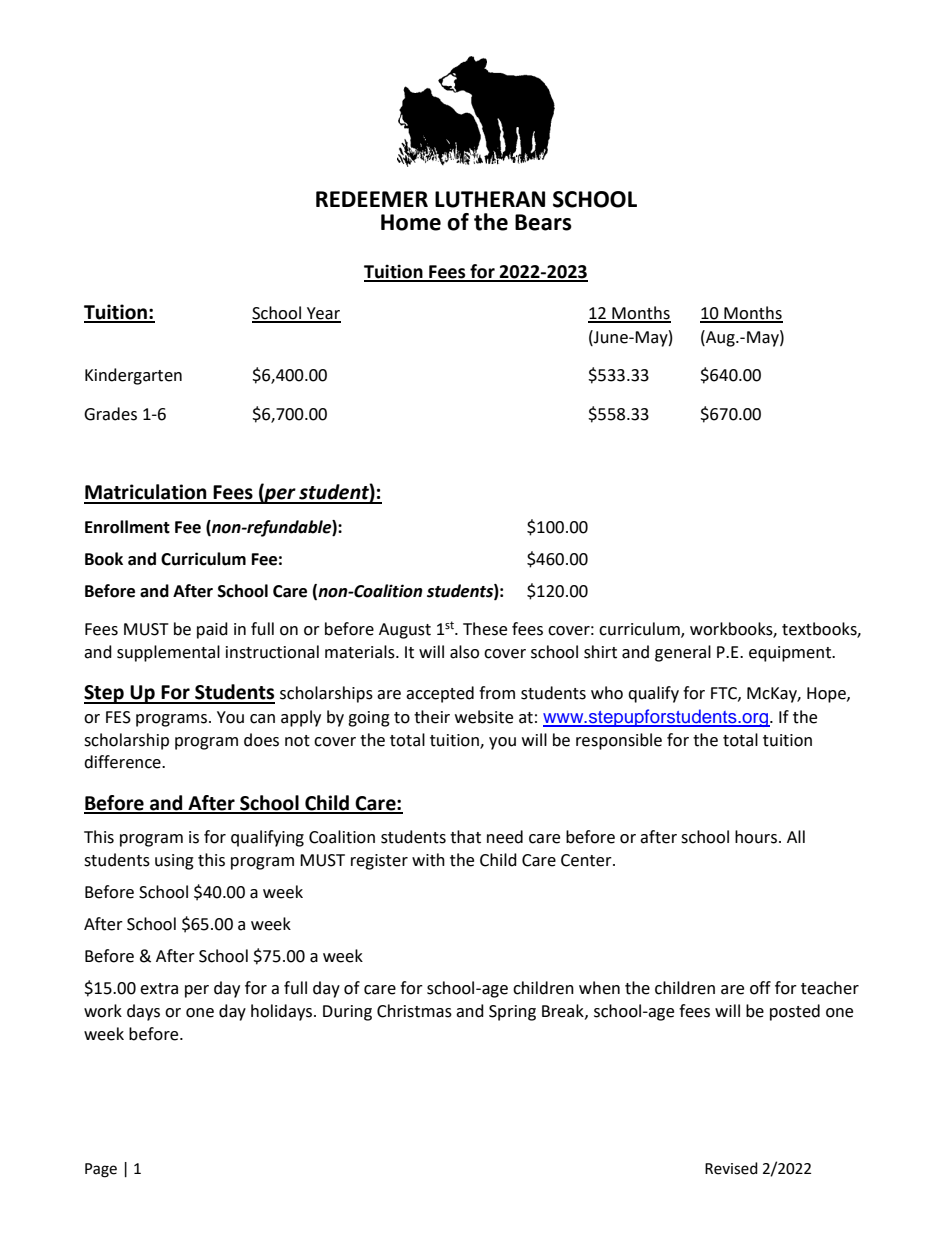 Image resolution: width=952 pixels, height=1233 pixels. Describe the element at coordinates (322, 314) in the image. I see `Year` at that location.
